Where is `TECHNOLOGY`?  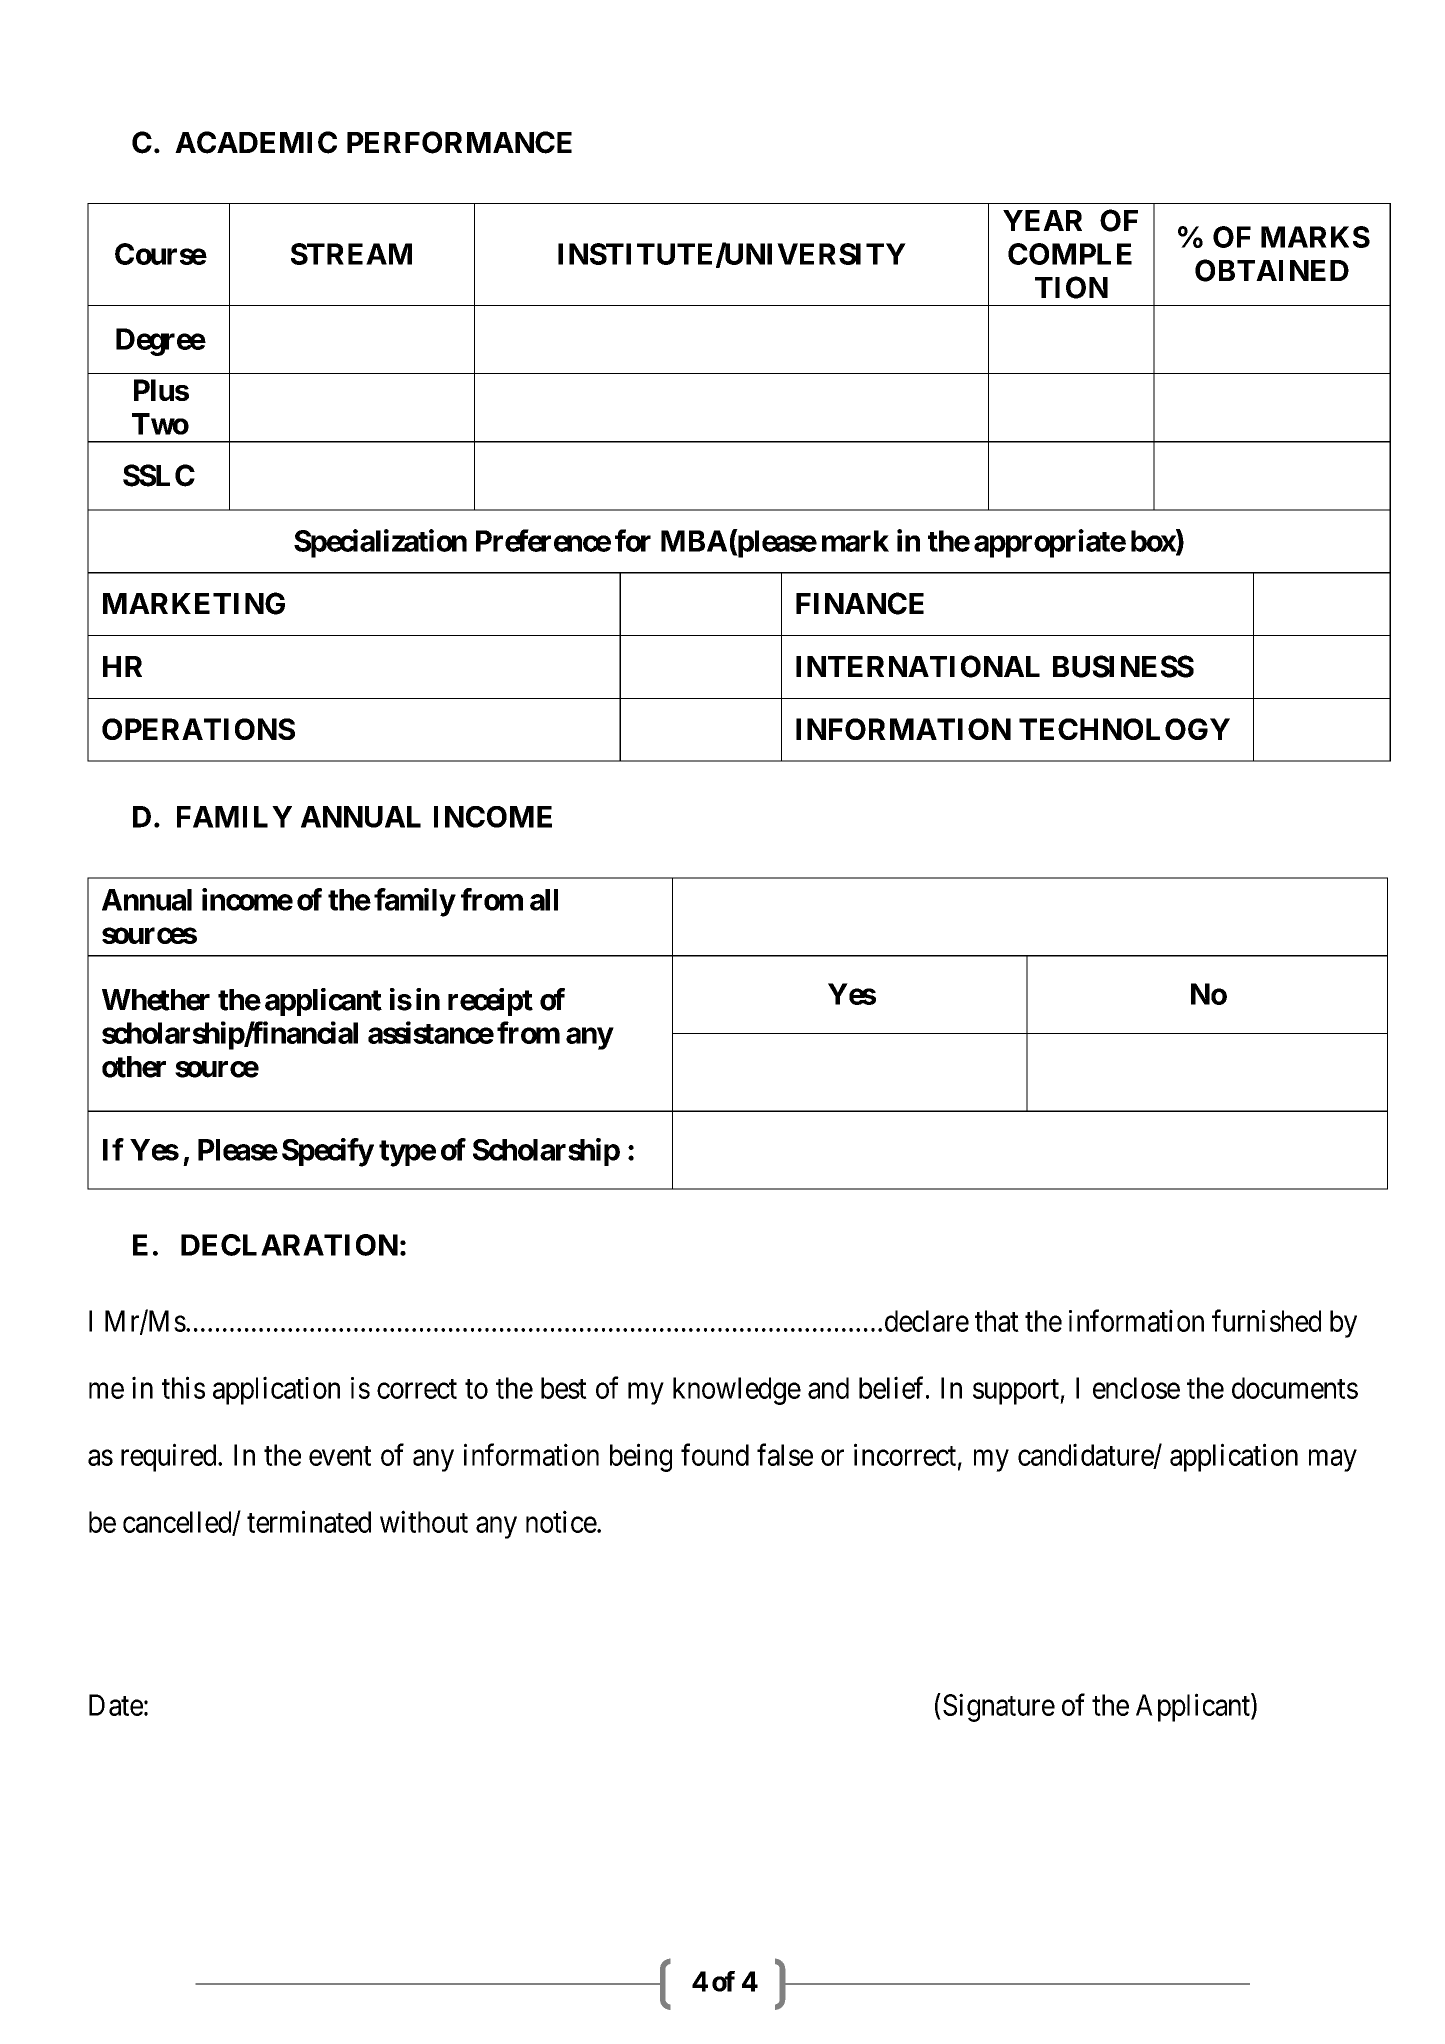
TECHNOLOGY is located at coordinates (1124, 729).
